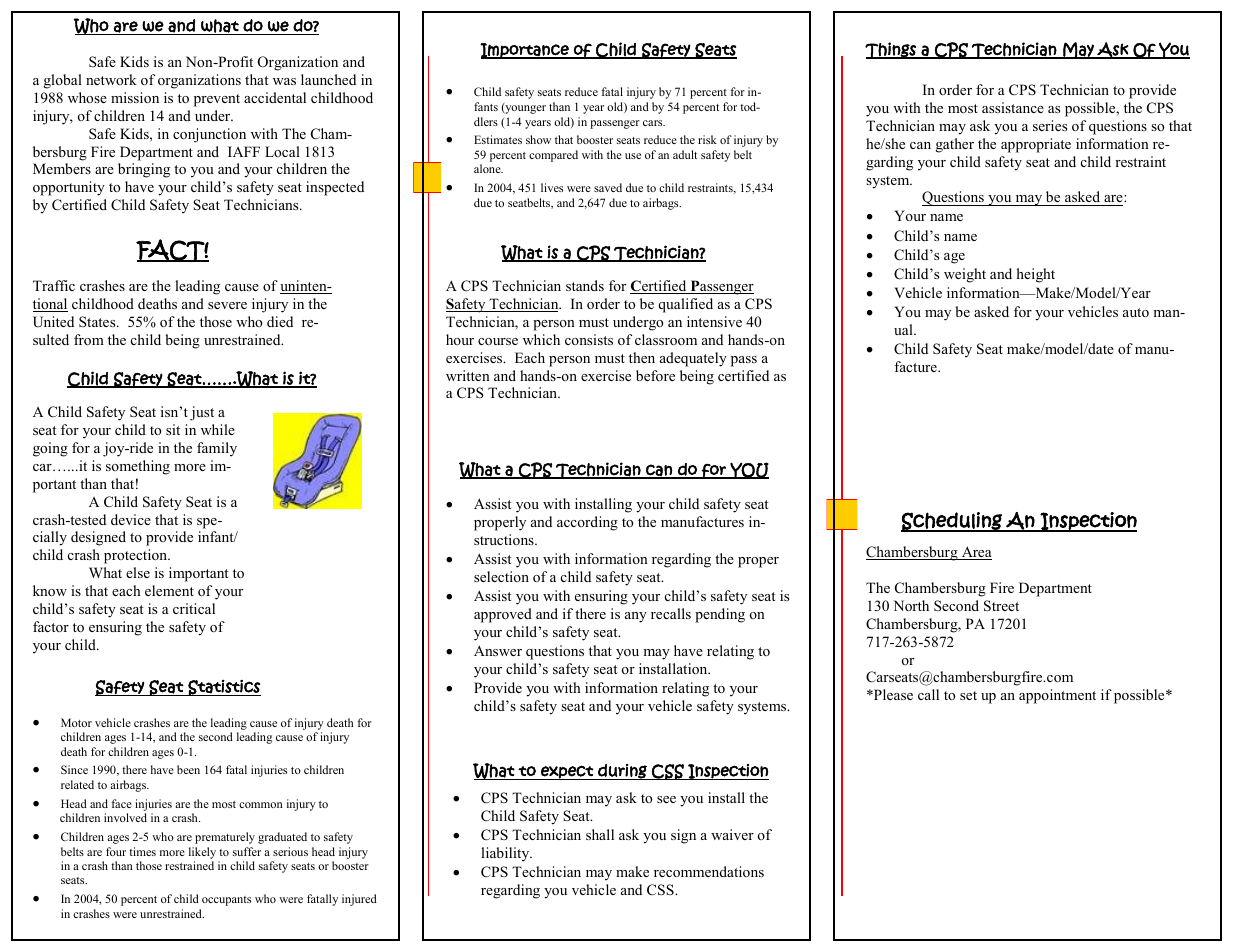 The image size is (1233, 952). What do you see at coordinates (732, 834) in the document?
I see `waiver` at bounding box center [732, 834].
